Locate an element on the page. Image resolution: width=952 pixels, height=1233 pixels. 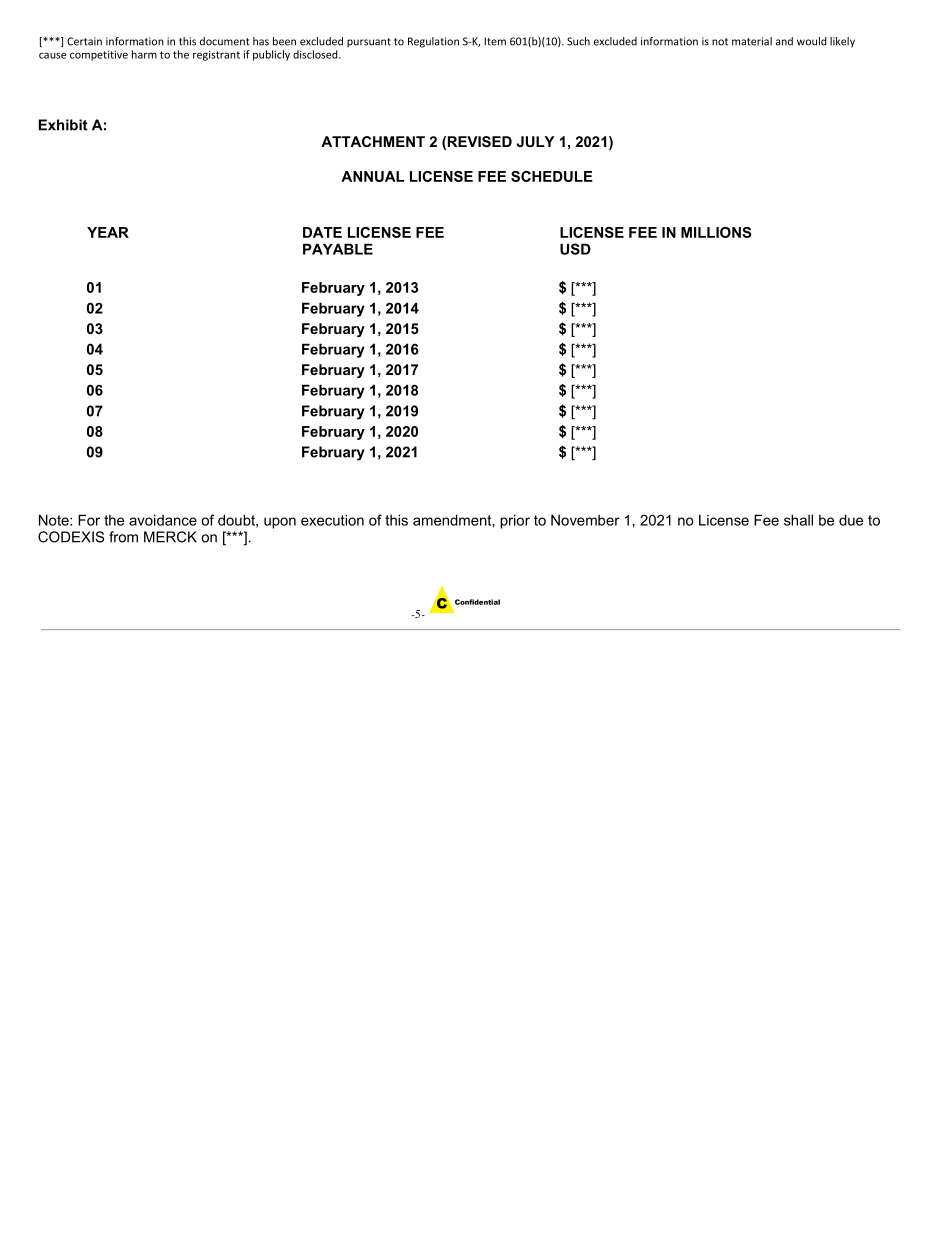
avoidance is located at coordinates (163, 520).
